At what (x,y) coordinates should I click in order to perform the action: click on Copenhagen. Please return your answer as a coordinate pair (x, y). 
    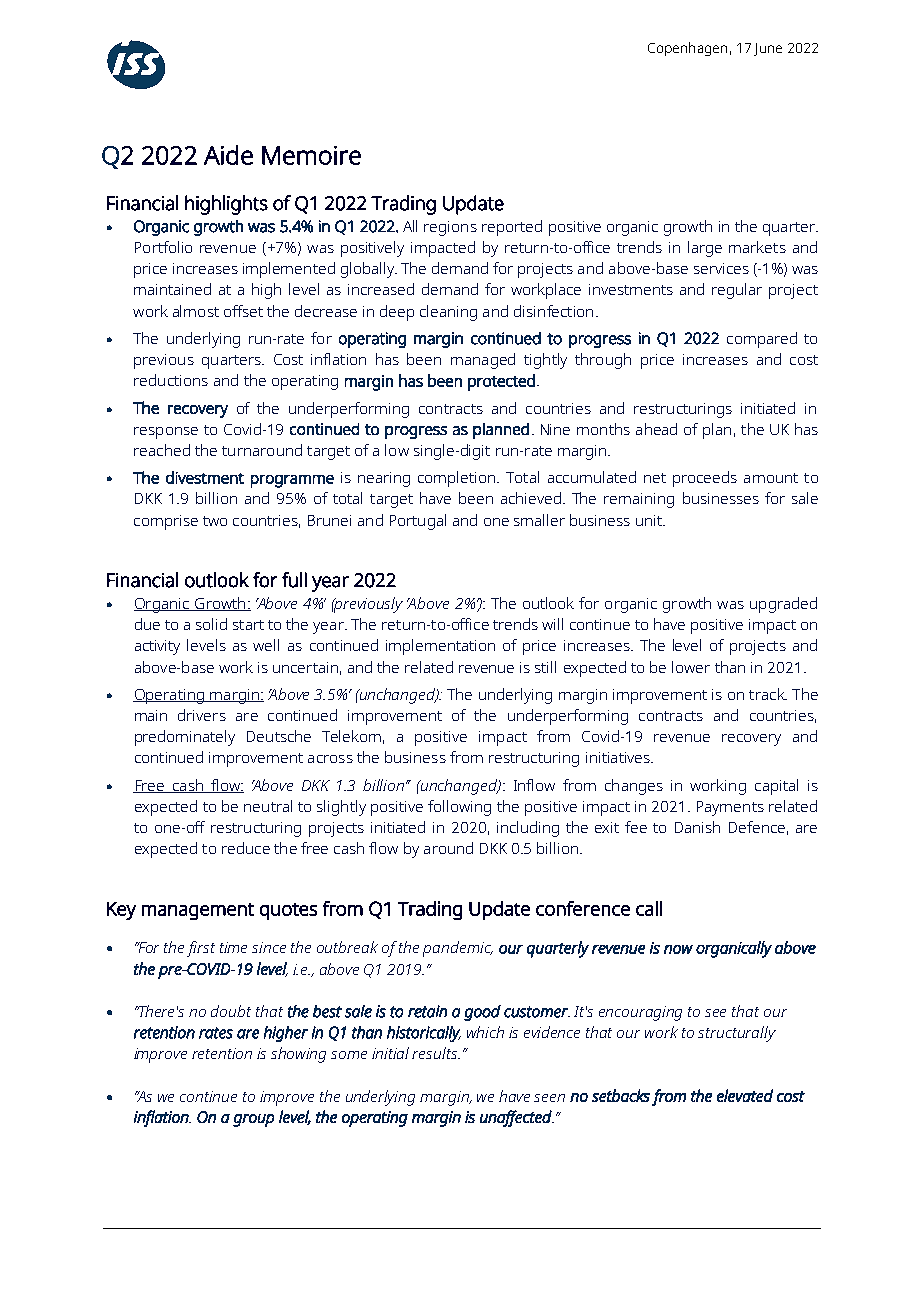
    Looking at the image, I should click on (687, 49).
